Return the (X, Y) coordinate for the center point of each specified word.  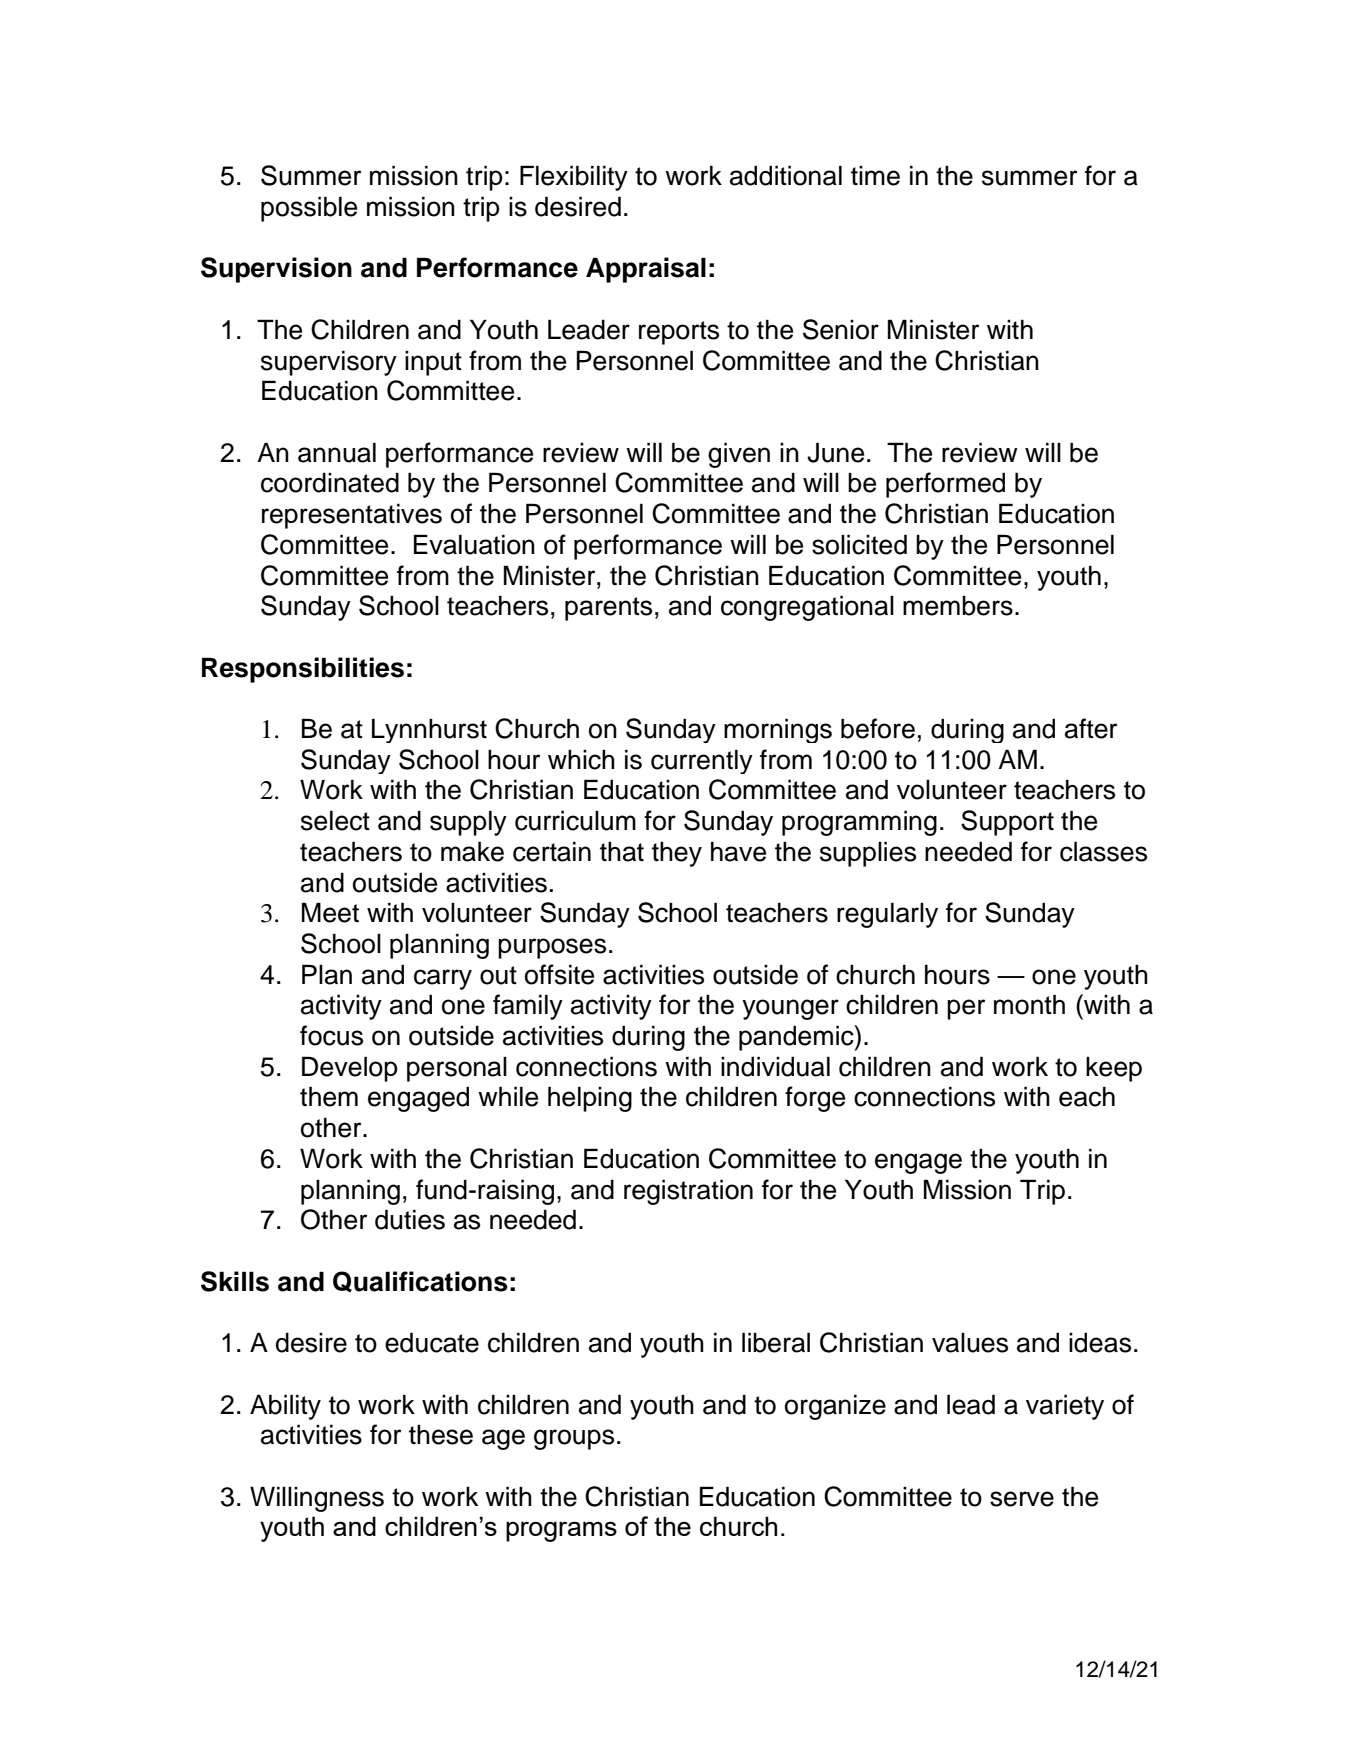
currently (702, 761)
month (1029, 1004)
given (739, 455)
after (1091, 728)
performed (945, 485)
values (970, 1343)
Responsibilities (303, 670)
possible (309, 209)
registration (688, 1192)
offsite (559, 974)
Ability (285, 1407)
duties (410, 1219)
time (875, 176)
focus (331, 1035)
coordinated (330, 482)
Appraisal (646, 270)
